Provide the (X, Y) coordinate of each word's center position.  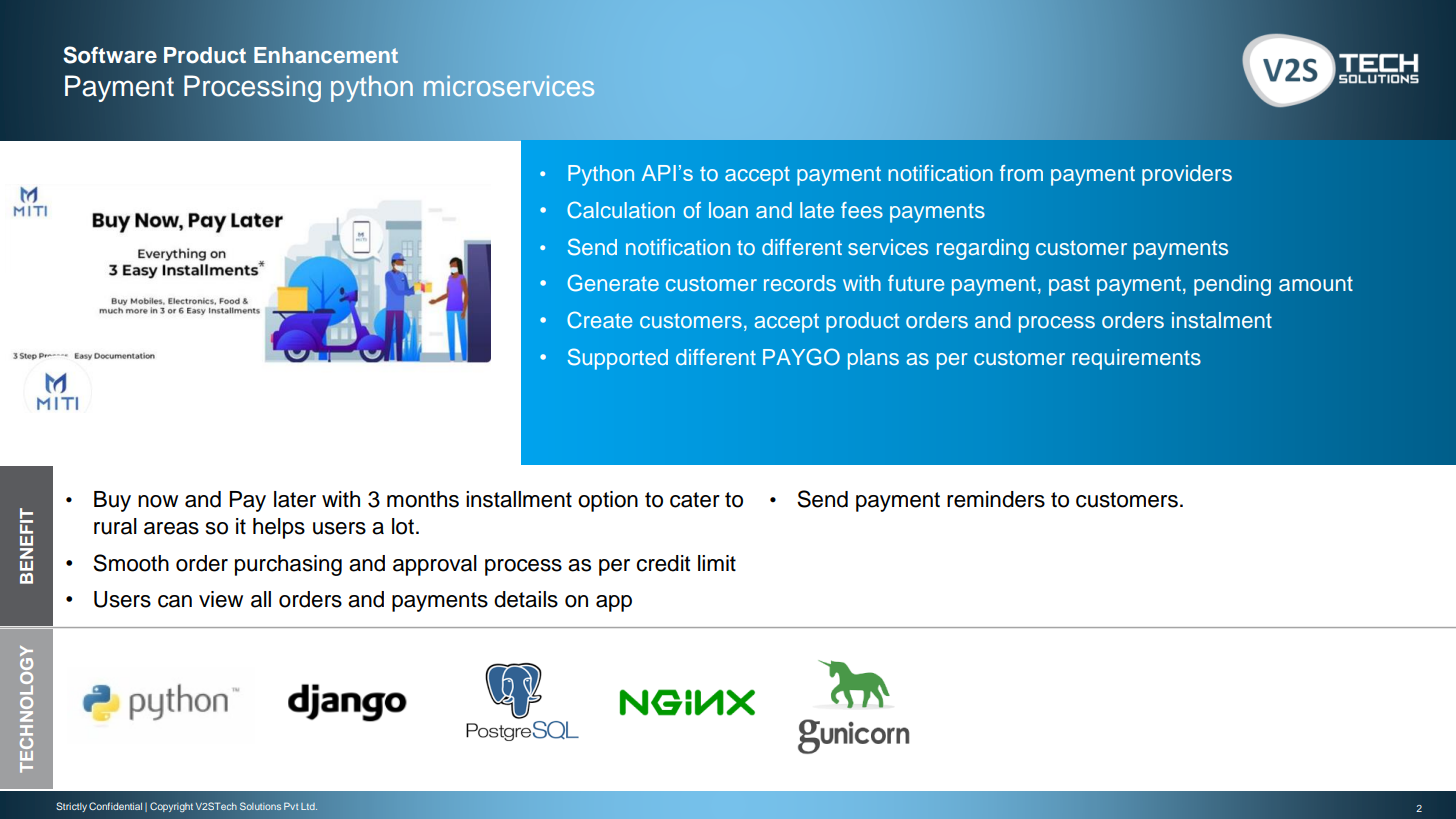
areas (171, 528)
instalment (1222, 320)
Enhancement (326, 55)
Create (599, 320)
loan (728, 210)
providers (1187, 175)
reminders (996, 499)
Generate (613, 283)
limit (717, 563)
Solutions (260, 806)
